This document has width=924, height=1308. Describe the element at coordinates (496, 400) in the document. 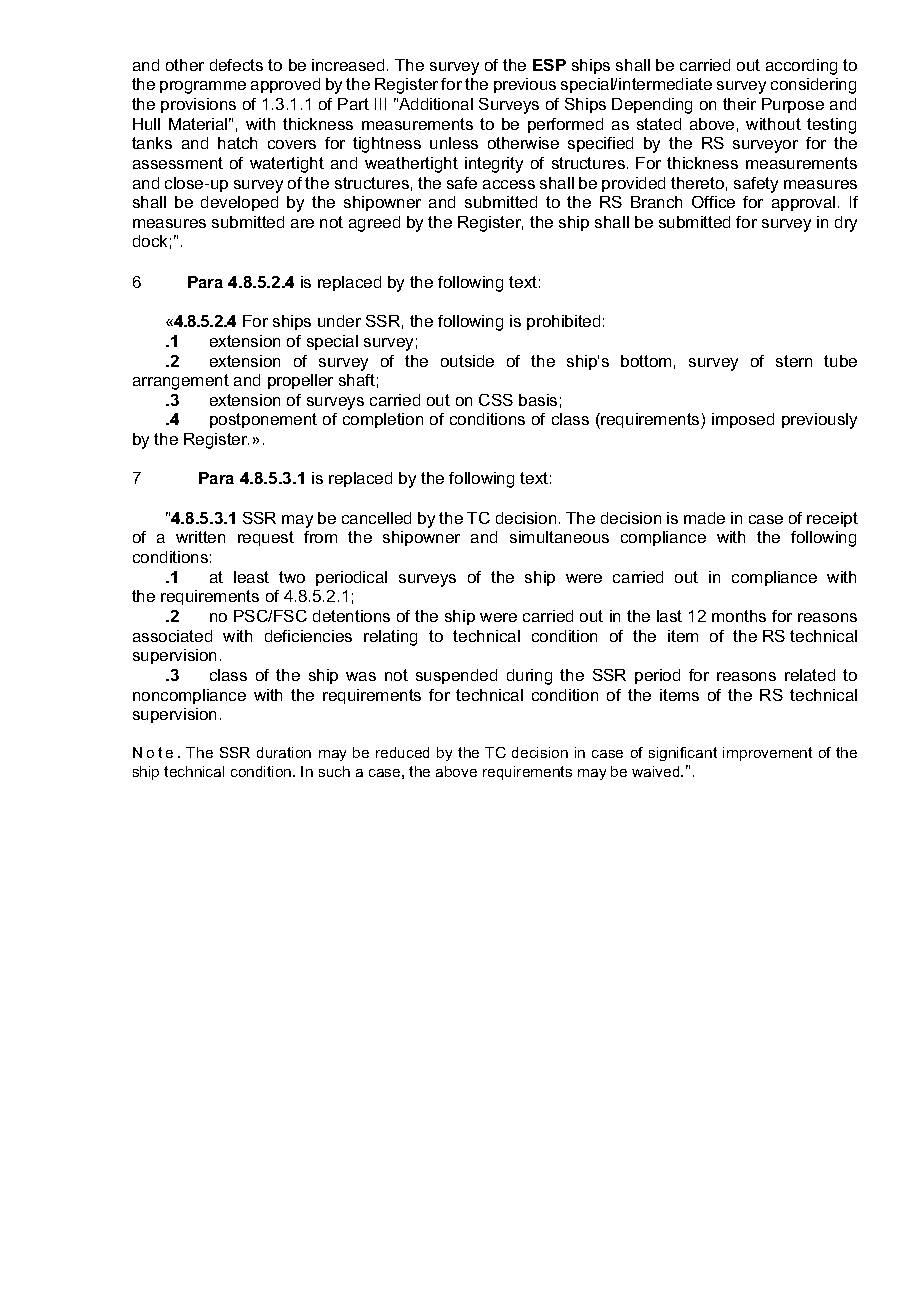

I see `CSS` at that location.
